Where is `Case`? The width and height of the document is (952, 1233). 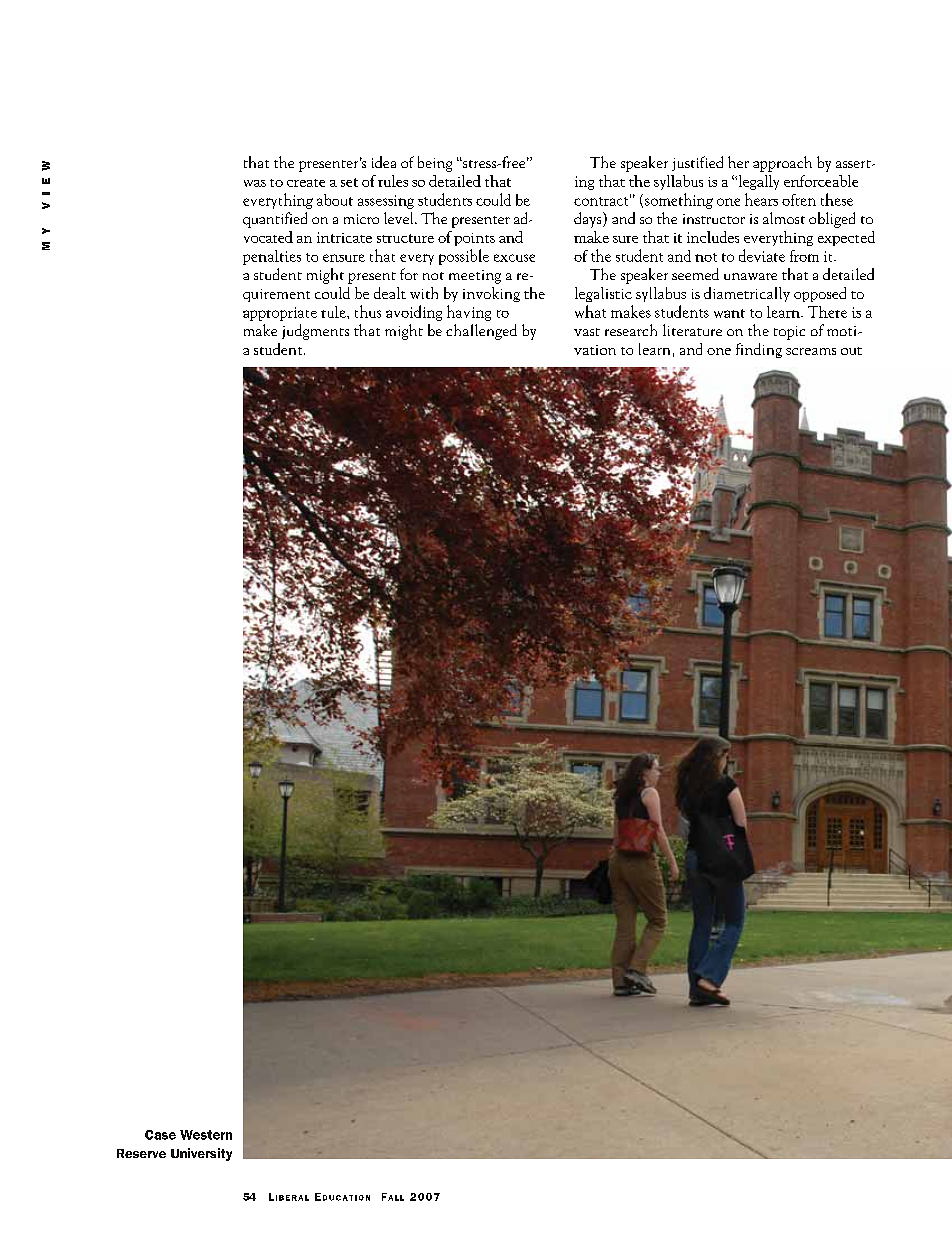
Case is located at coordinates (160, 1135).
